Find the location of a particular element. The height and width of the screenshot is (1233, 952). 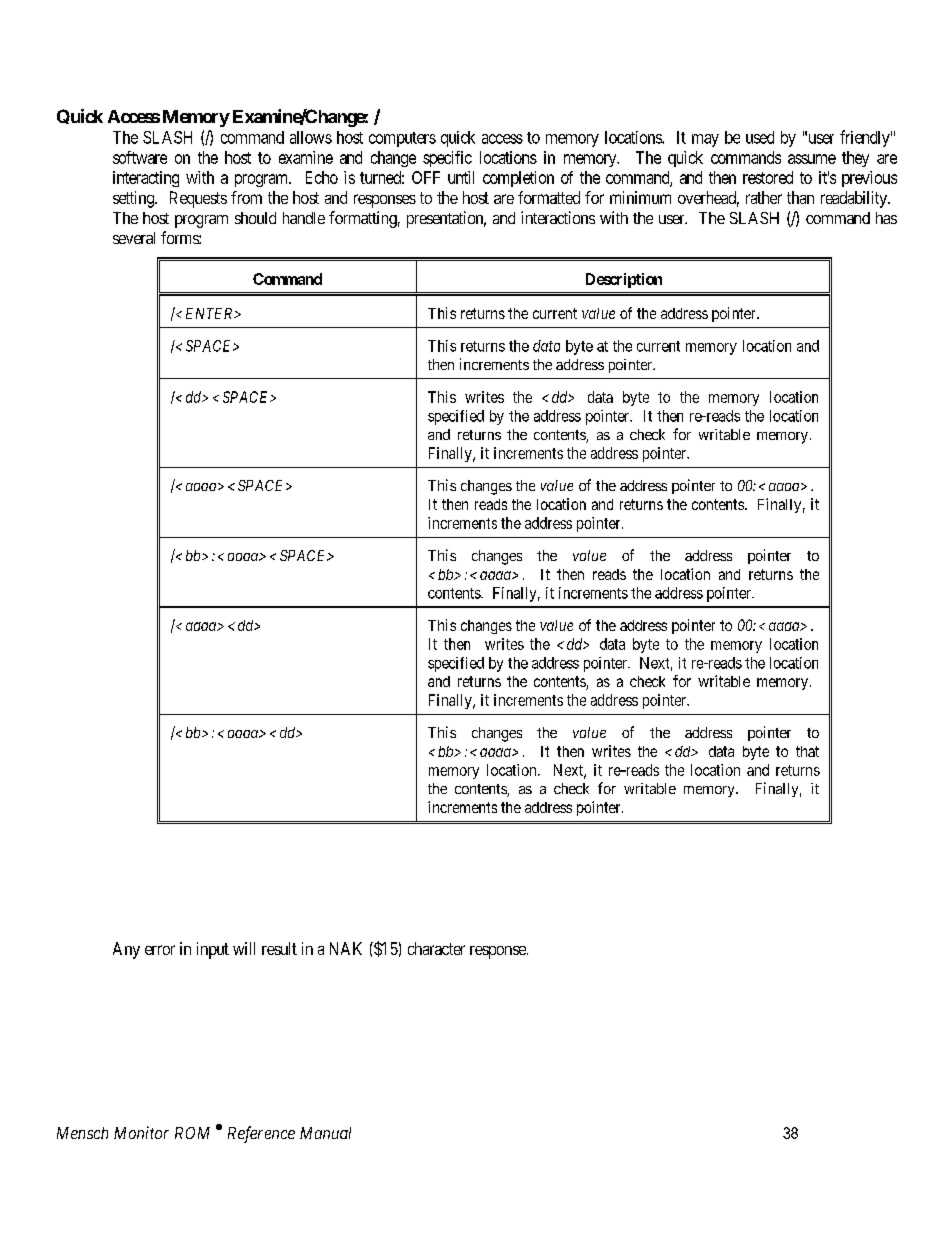

Description is located at coordinates (624, 280).
